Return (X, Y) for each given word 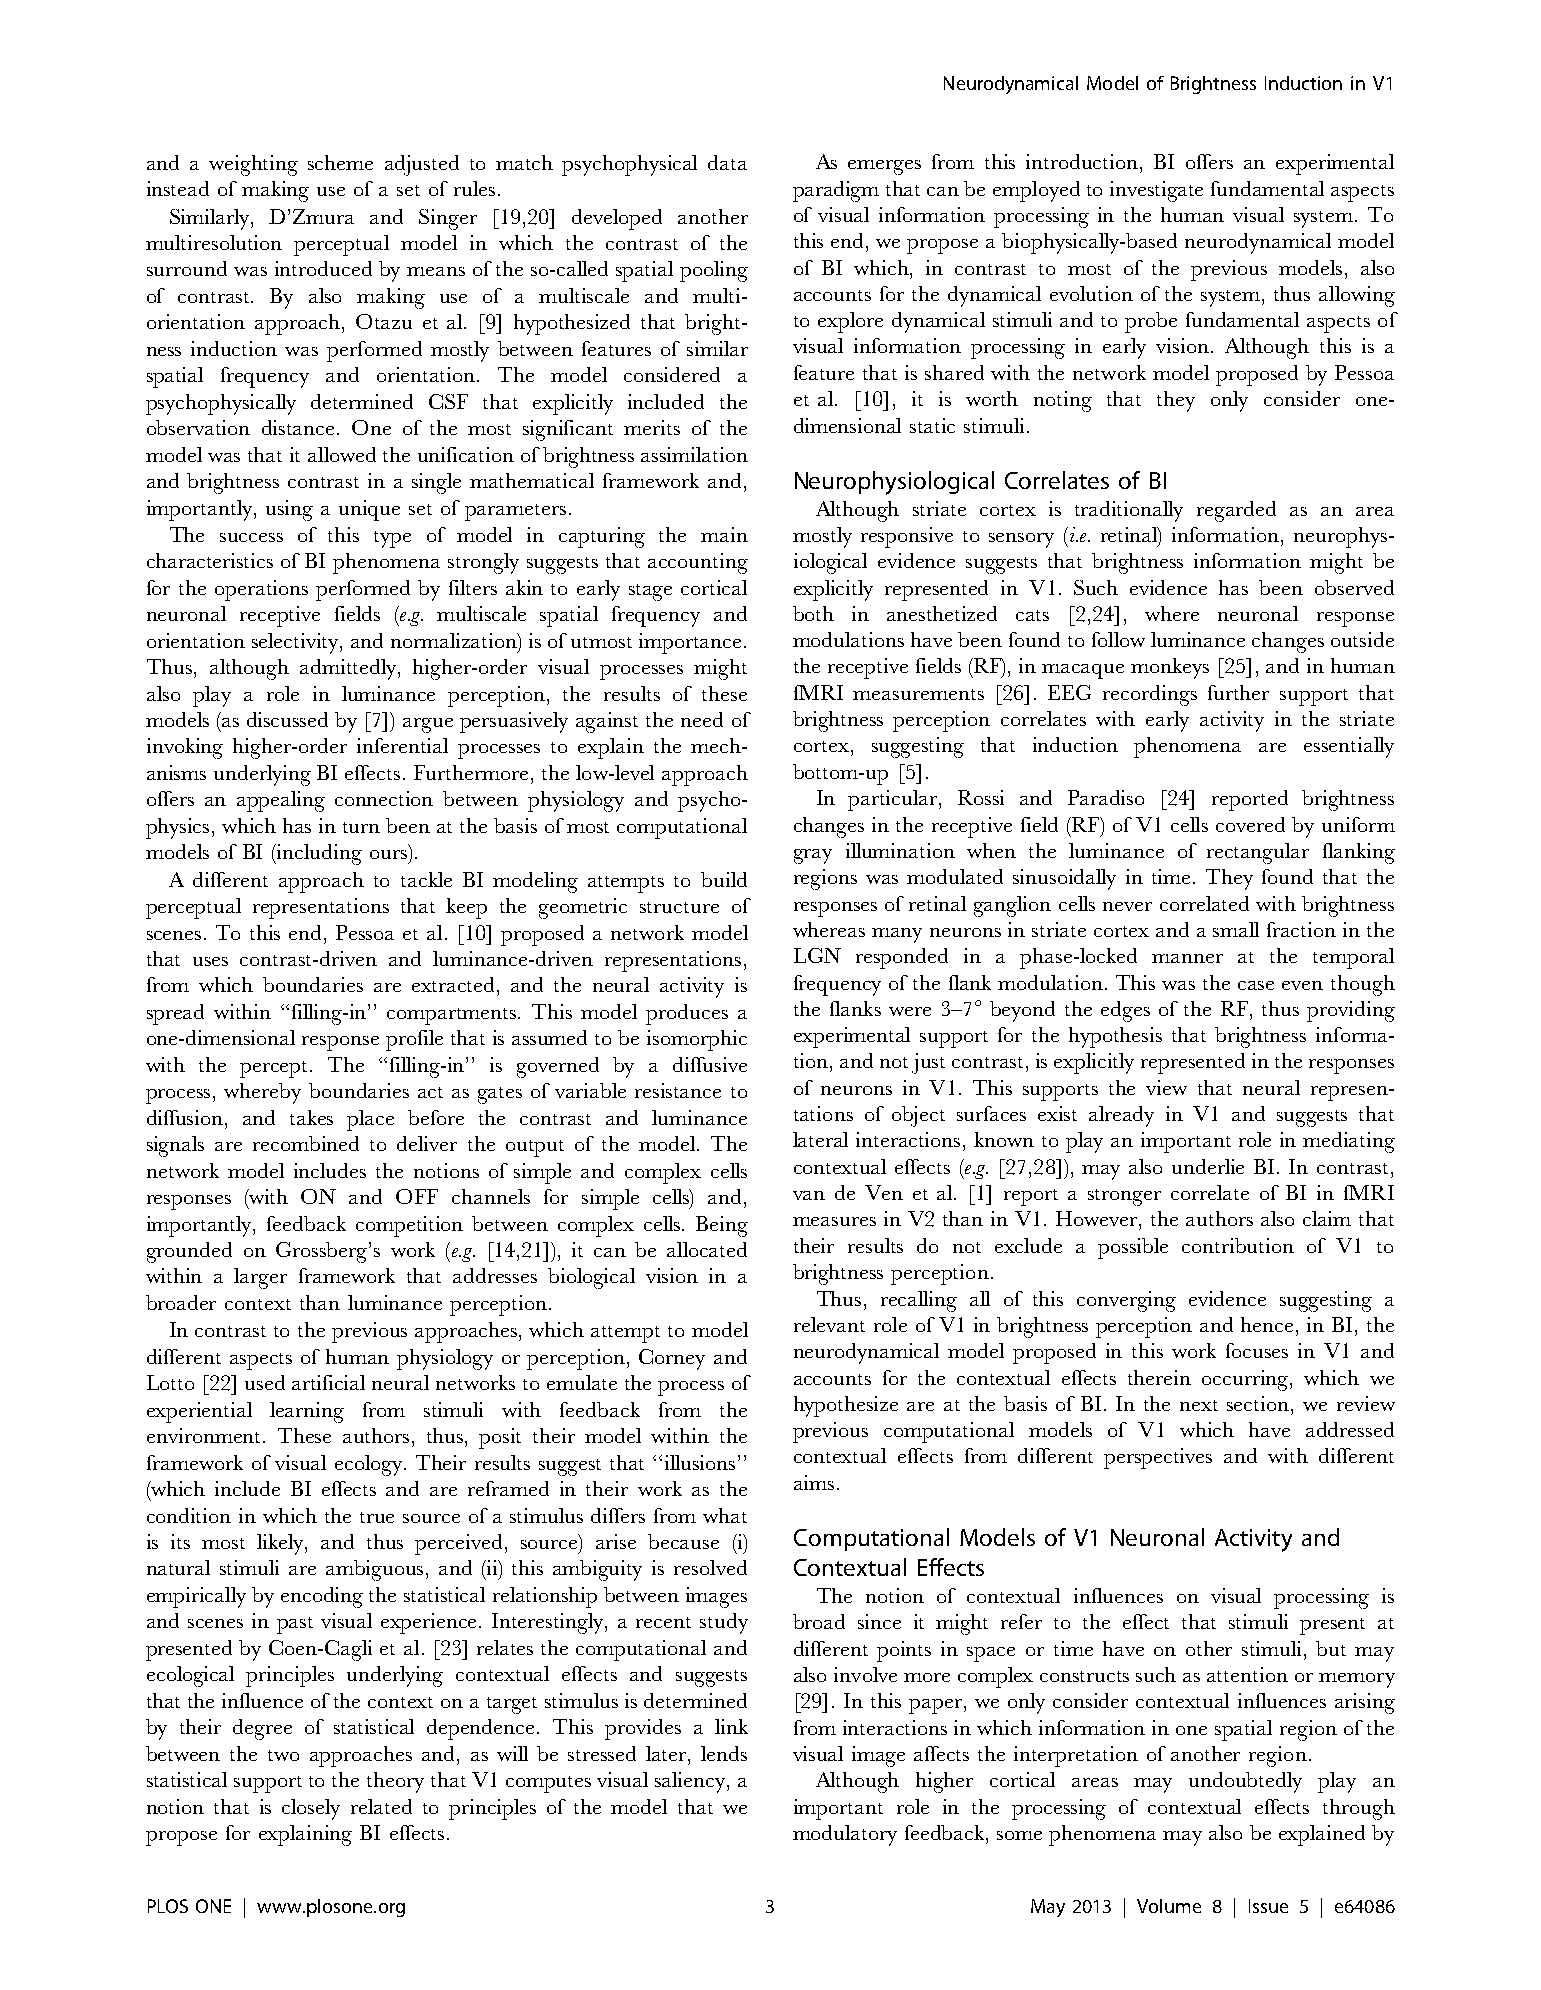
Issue (1268, 1906)
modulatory (845, 1835)
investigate (1156, 191)
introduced (323, 268)
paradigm (836, 191)
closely (311, 1809)
